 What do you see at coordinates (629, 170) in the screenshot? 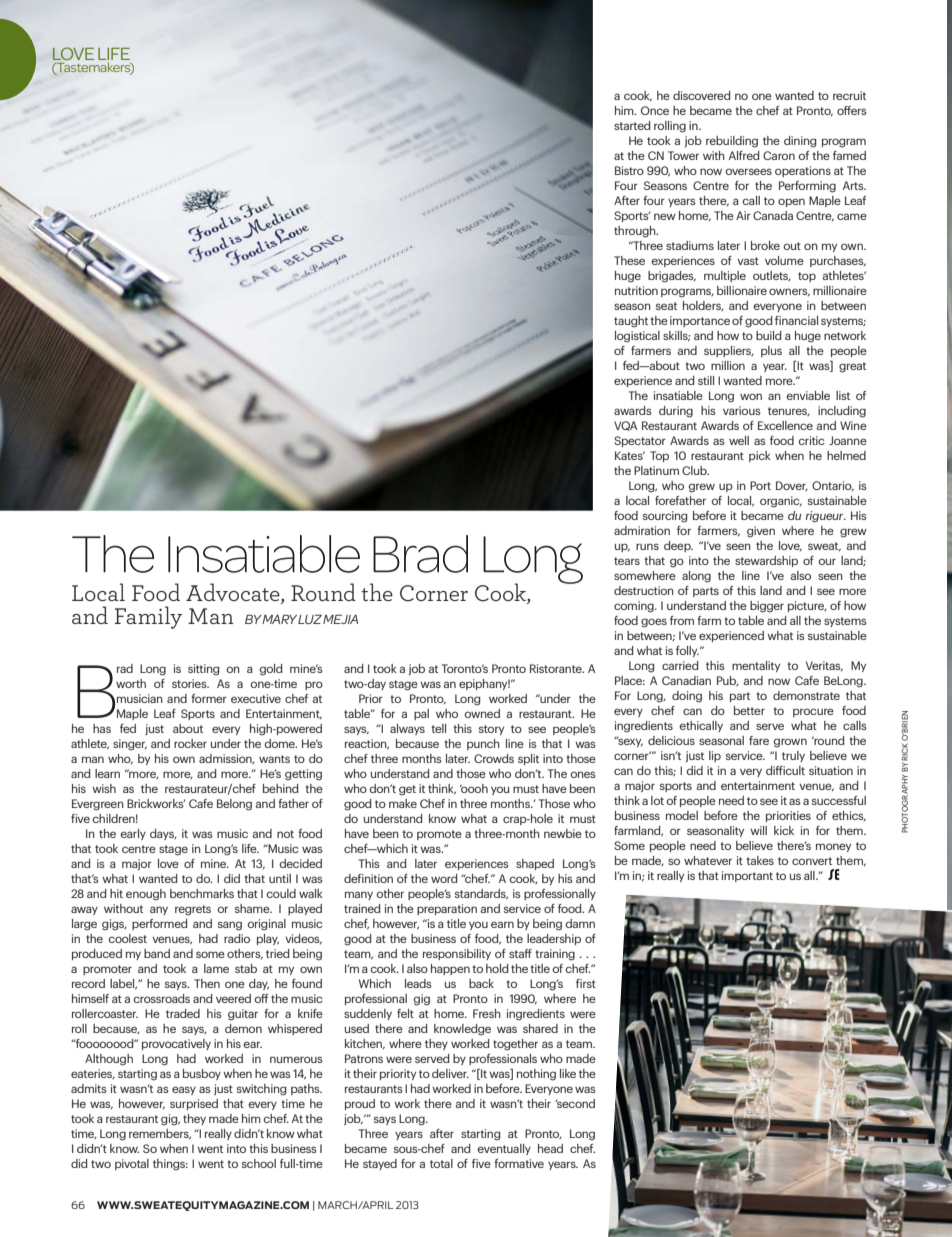
I see `Bistro` at bounding box center [629, 170].
